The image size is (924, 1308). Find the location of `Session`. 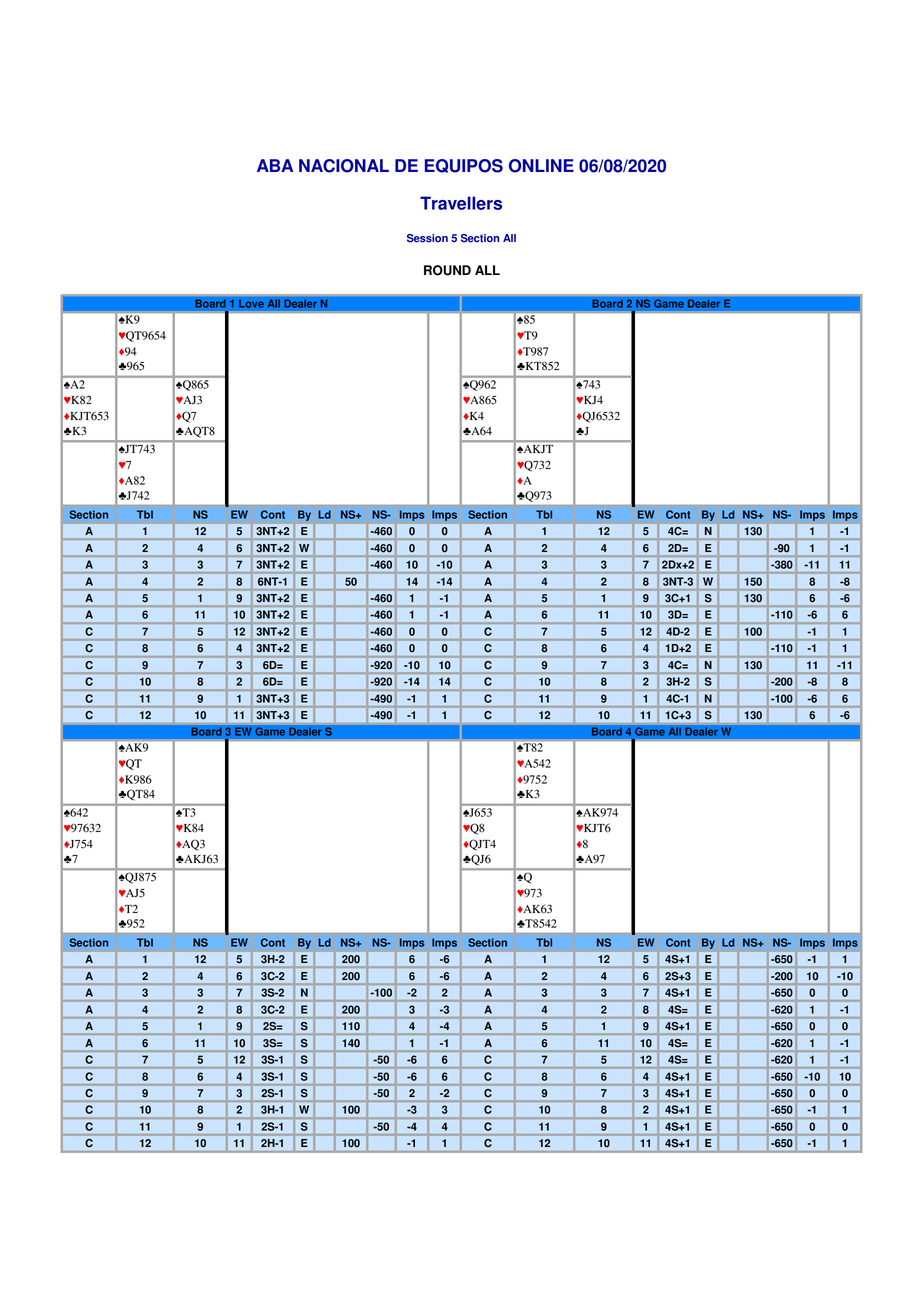

Session is located at coordinates (427, 238).
